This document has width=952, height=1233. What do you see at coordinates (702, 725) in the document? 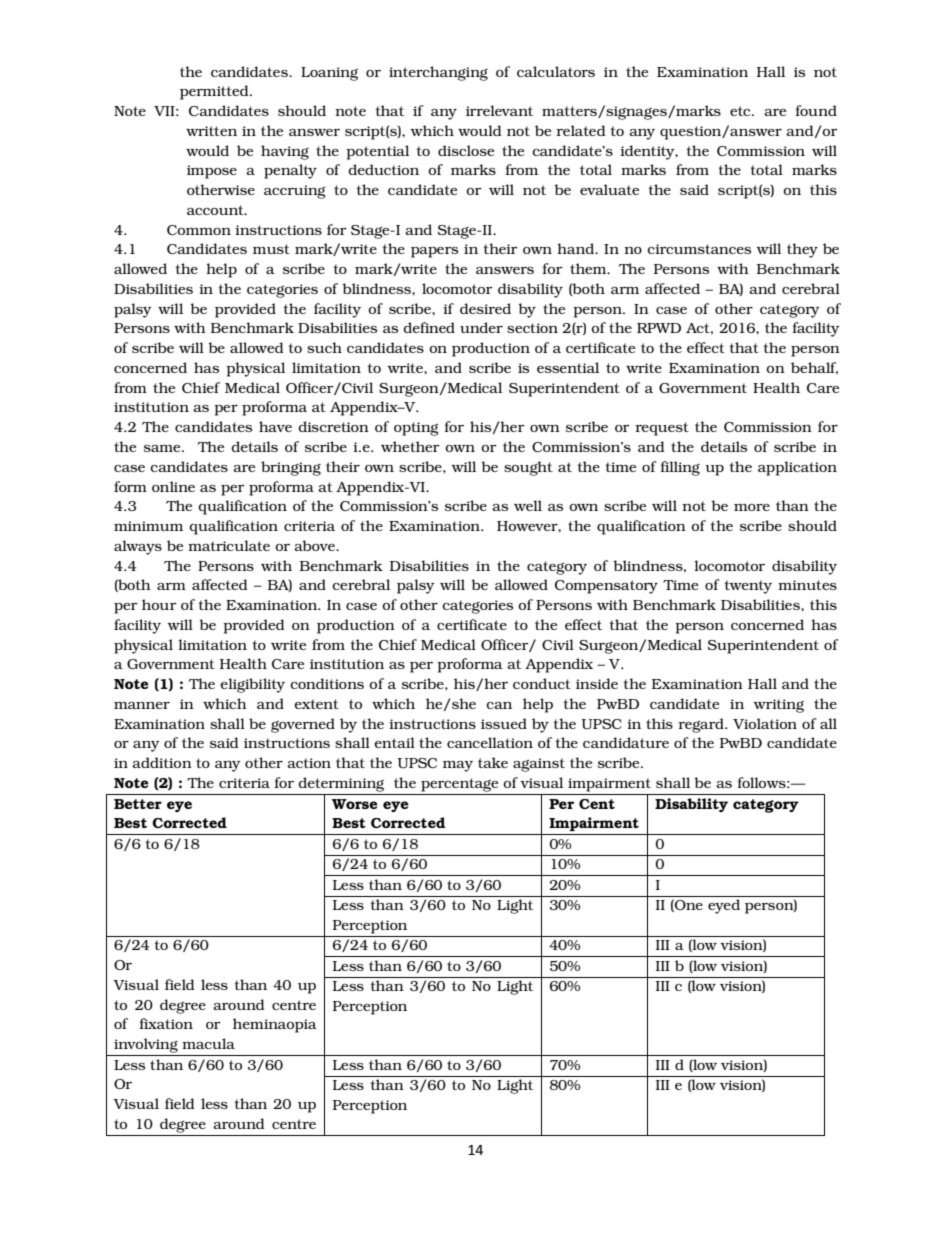
I see `regard` at bounding box center [702, 725].
